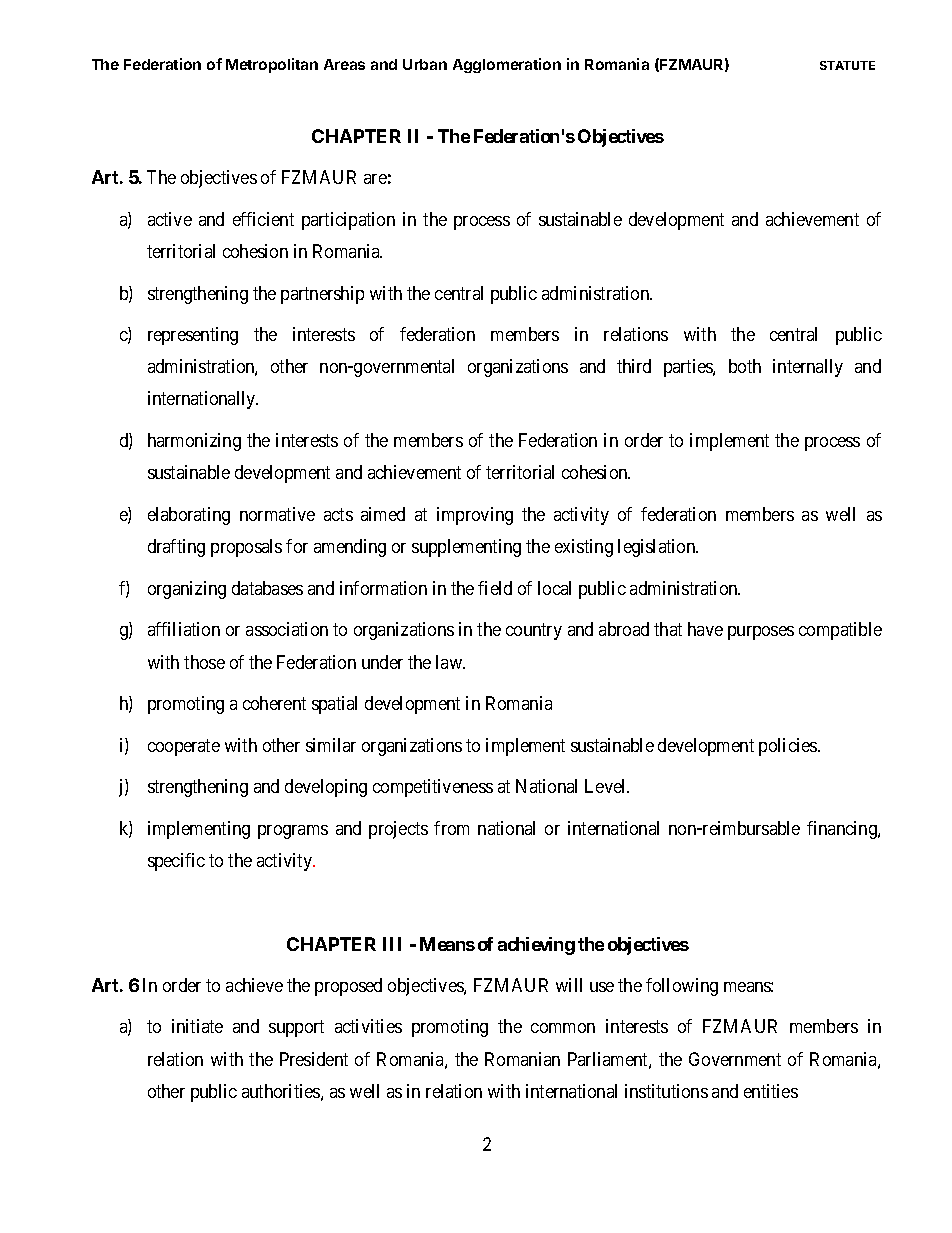 This document has width=952, height=1233. I want to click on Agglomeration, so click(507, 65).
